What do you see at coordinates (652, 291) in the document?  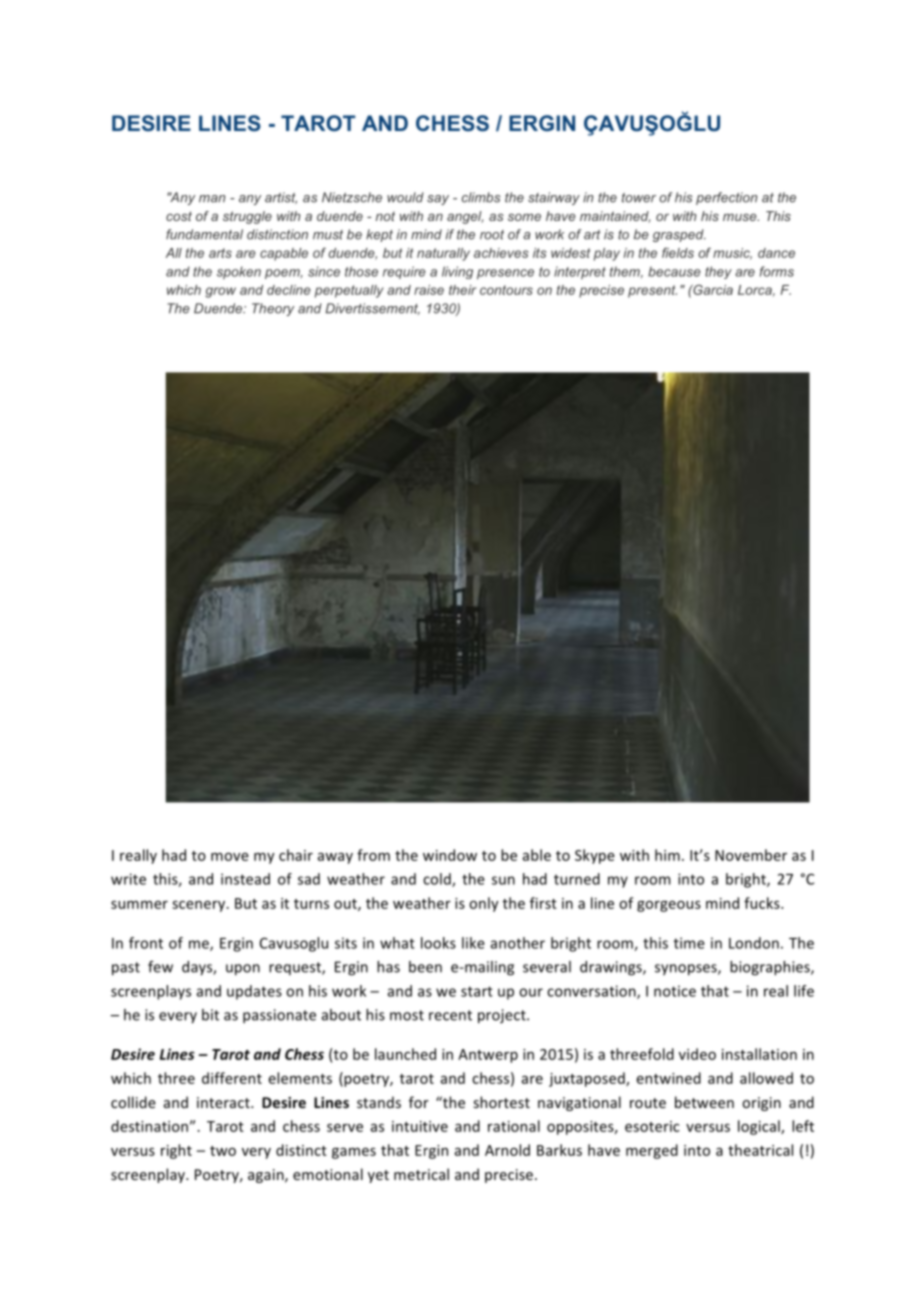 I see `present` at bounding box center [652, 291].
